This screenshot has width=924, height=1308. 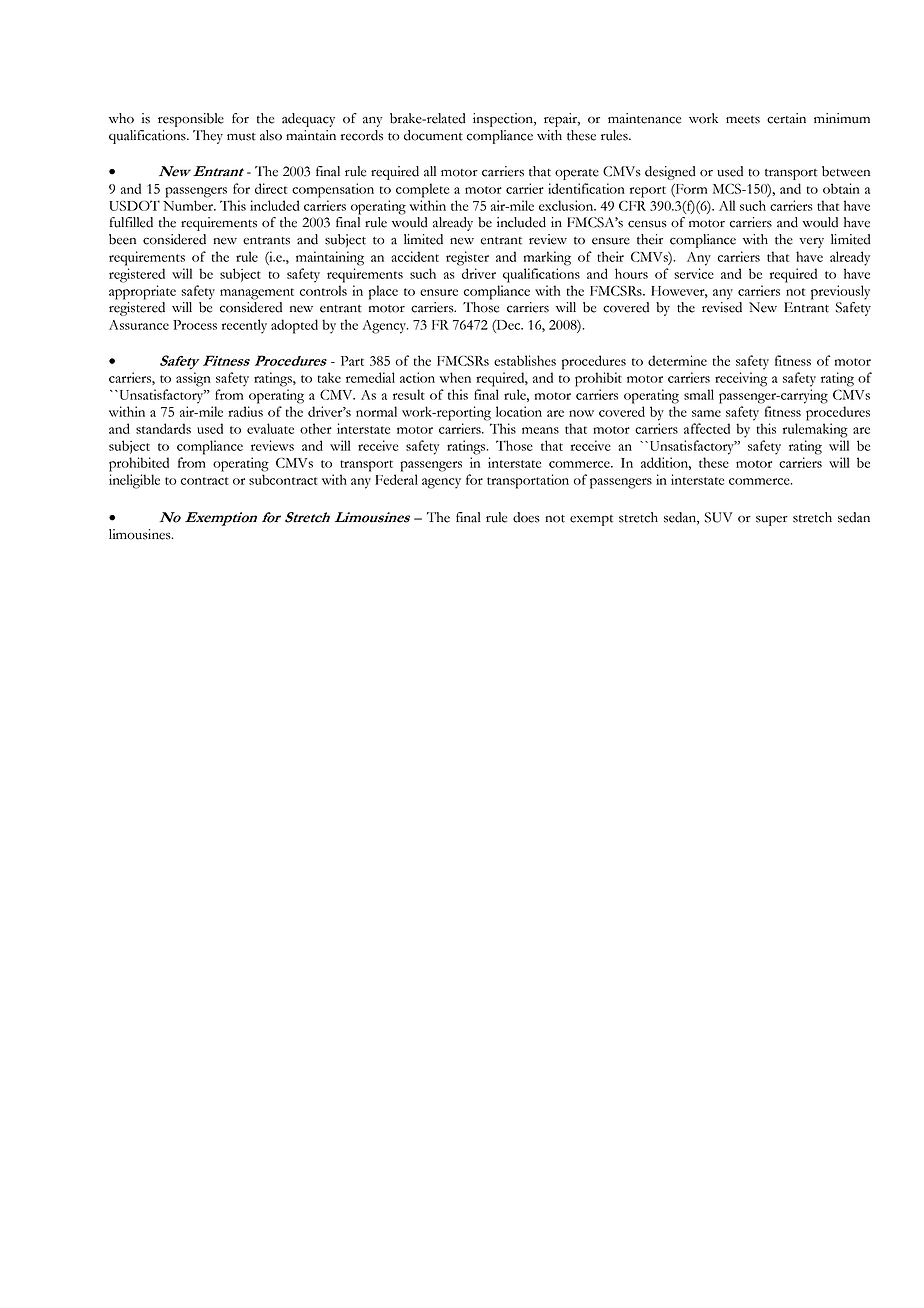 I want to click on does, so click(x=526, y=517).
